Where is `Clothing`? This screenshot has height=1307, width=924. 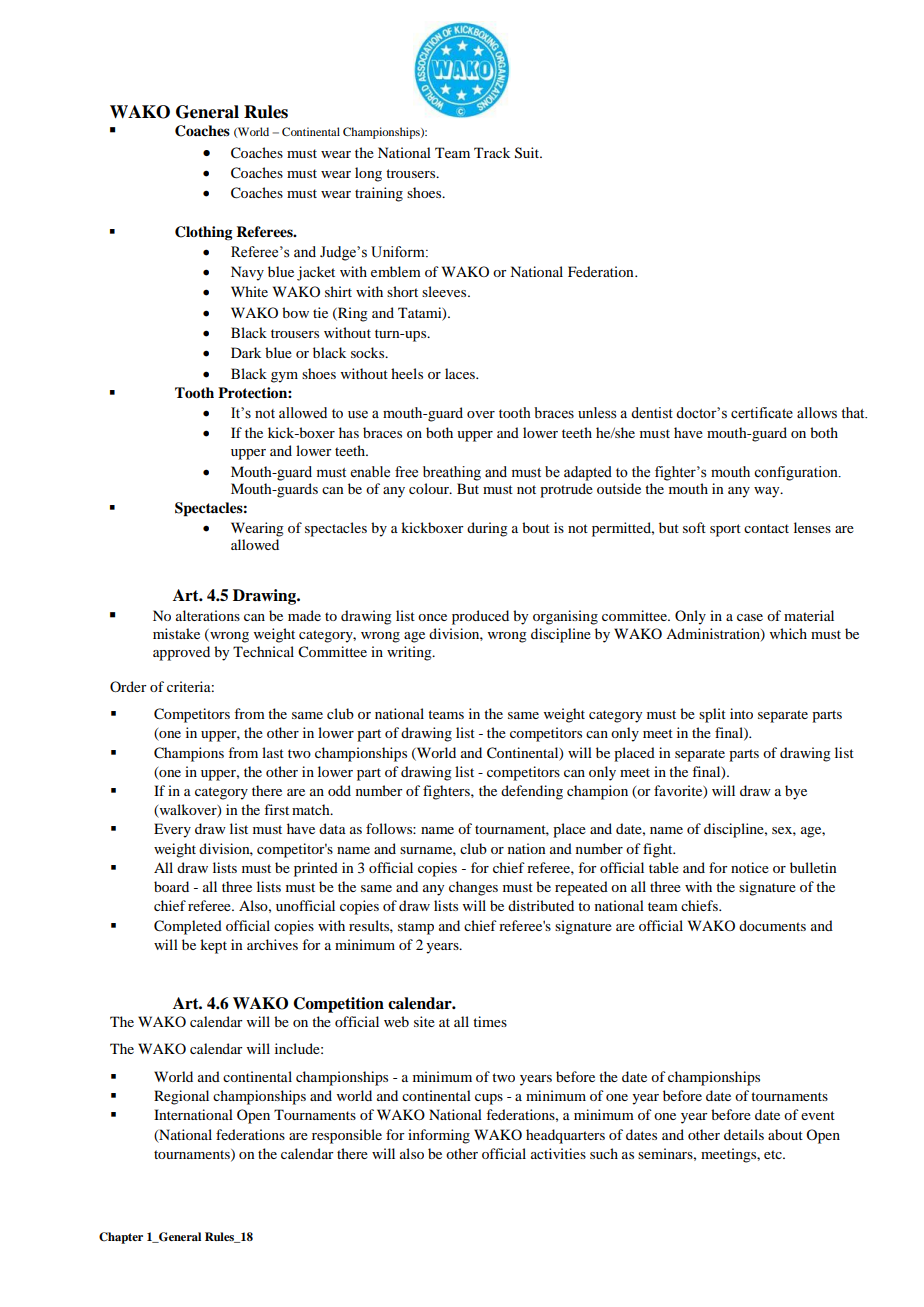
Clothing is located at coordinates (204, 233).
